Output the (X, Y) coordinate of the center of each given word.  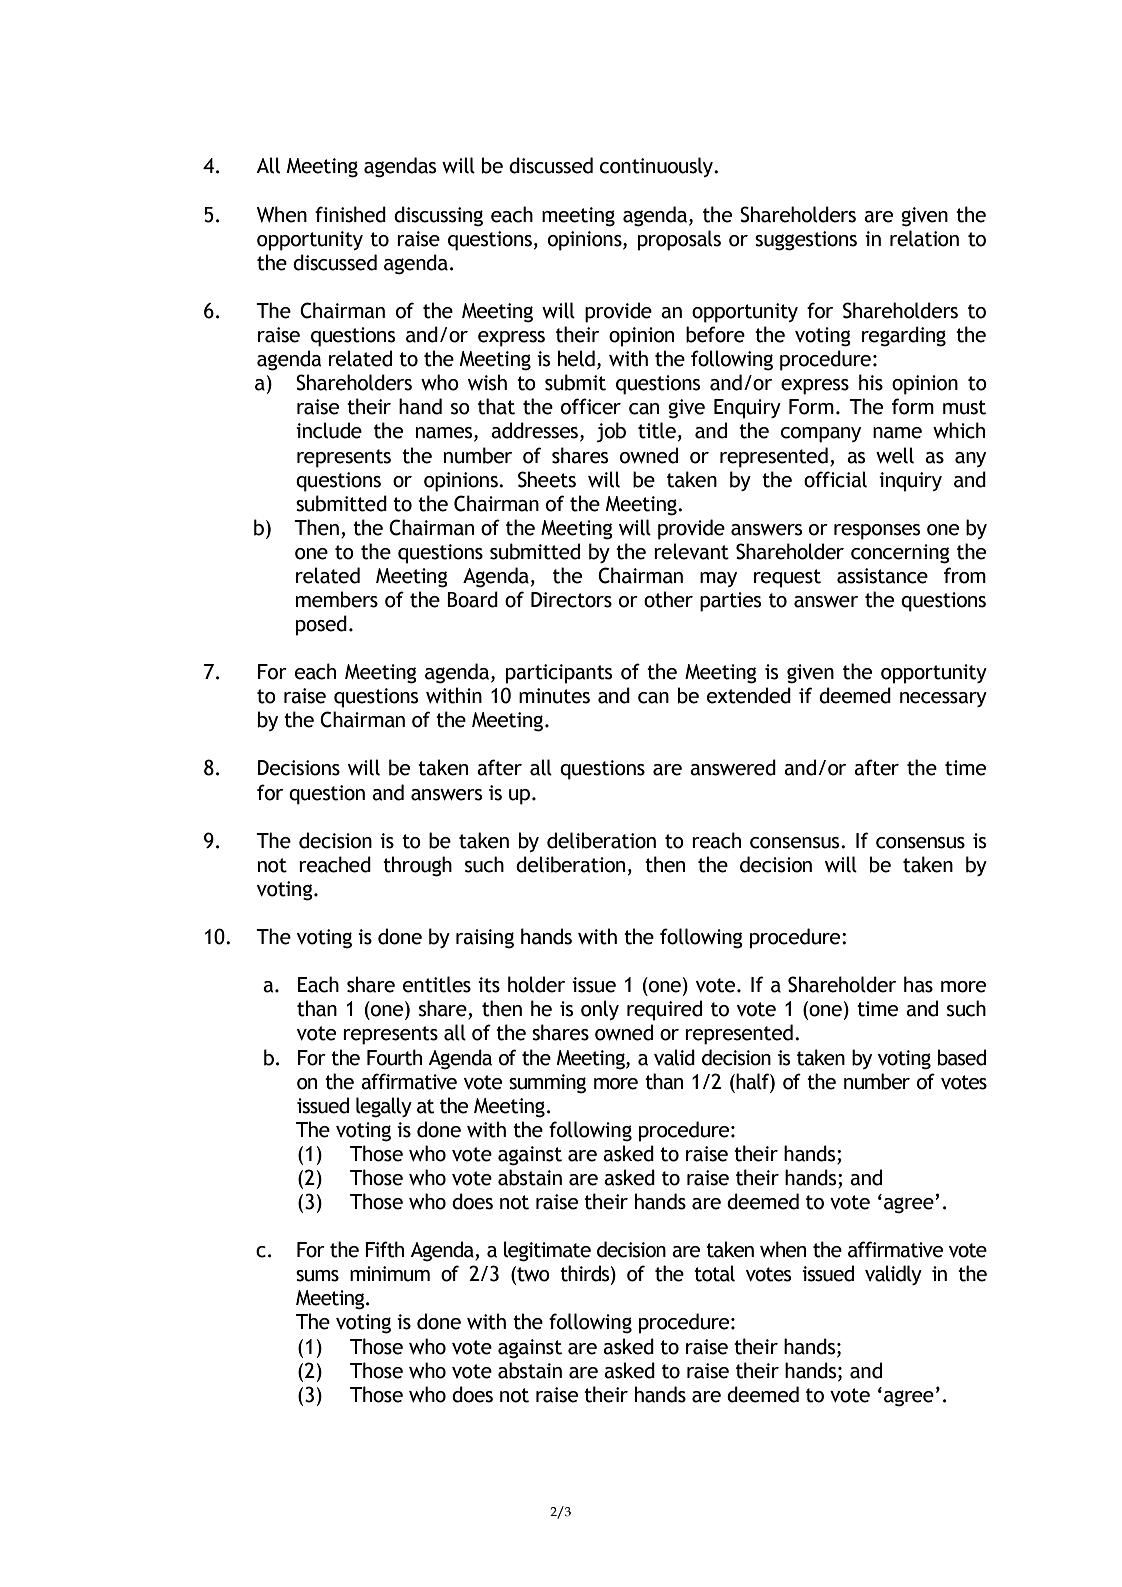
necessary (943, 699)
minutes (554, 696)
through (417, 866)
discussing (438, 216)
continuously (658, 167)
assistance (882, 576)
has (918, 984)
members (337, 599)
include (329, 430)
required (664, 1010)
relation (924, 238)
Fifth (384, 1249)
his (871, 382)
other (668, 599)
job (611, 432)
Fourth (394, 1057)
